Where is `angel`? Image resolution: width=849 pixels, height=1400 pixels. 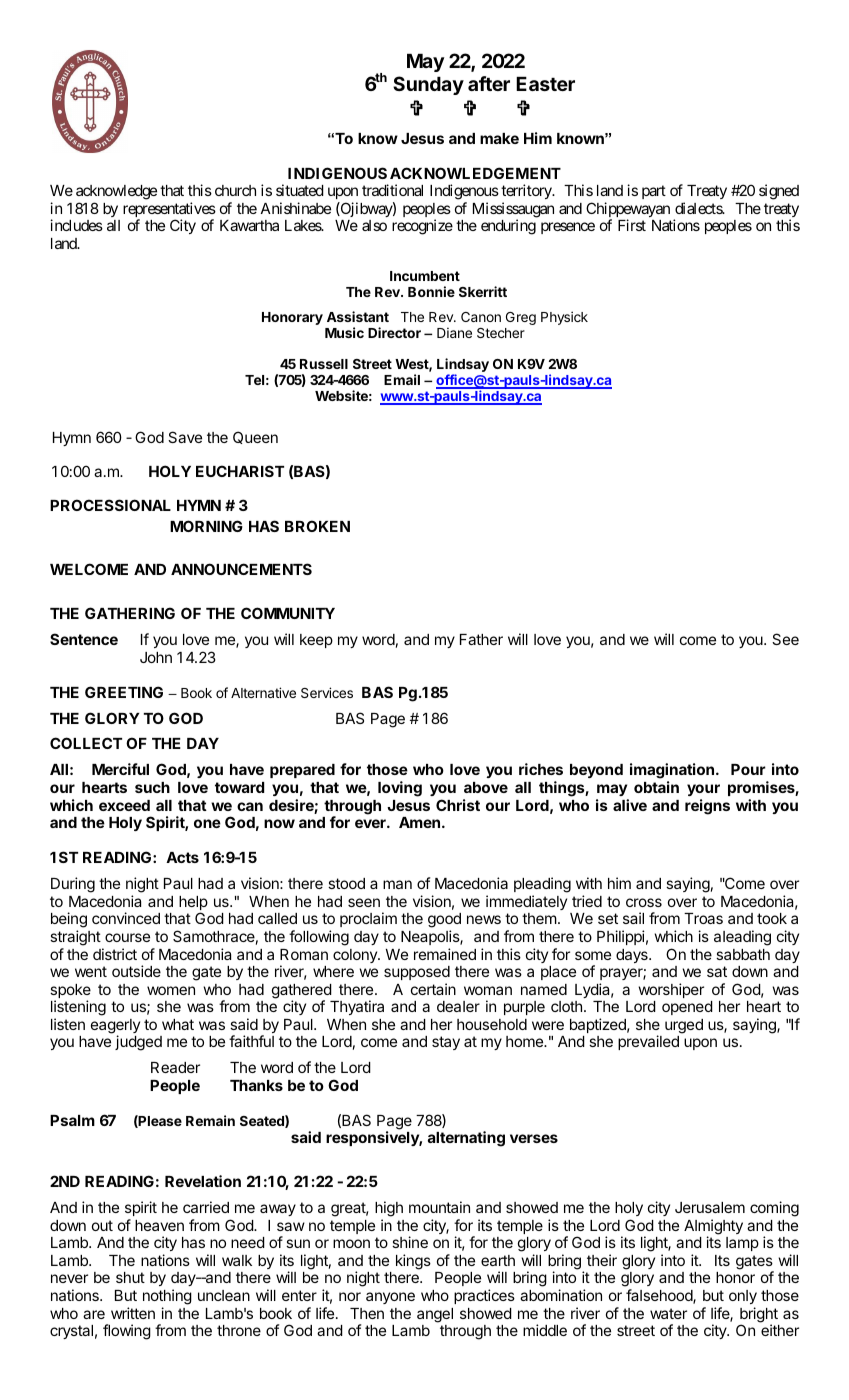
angel is located at coordinates (435, 1315).
